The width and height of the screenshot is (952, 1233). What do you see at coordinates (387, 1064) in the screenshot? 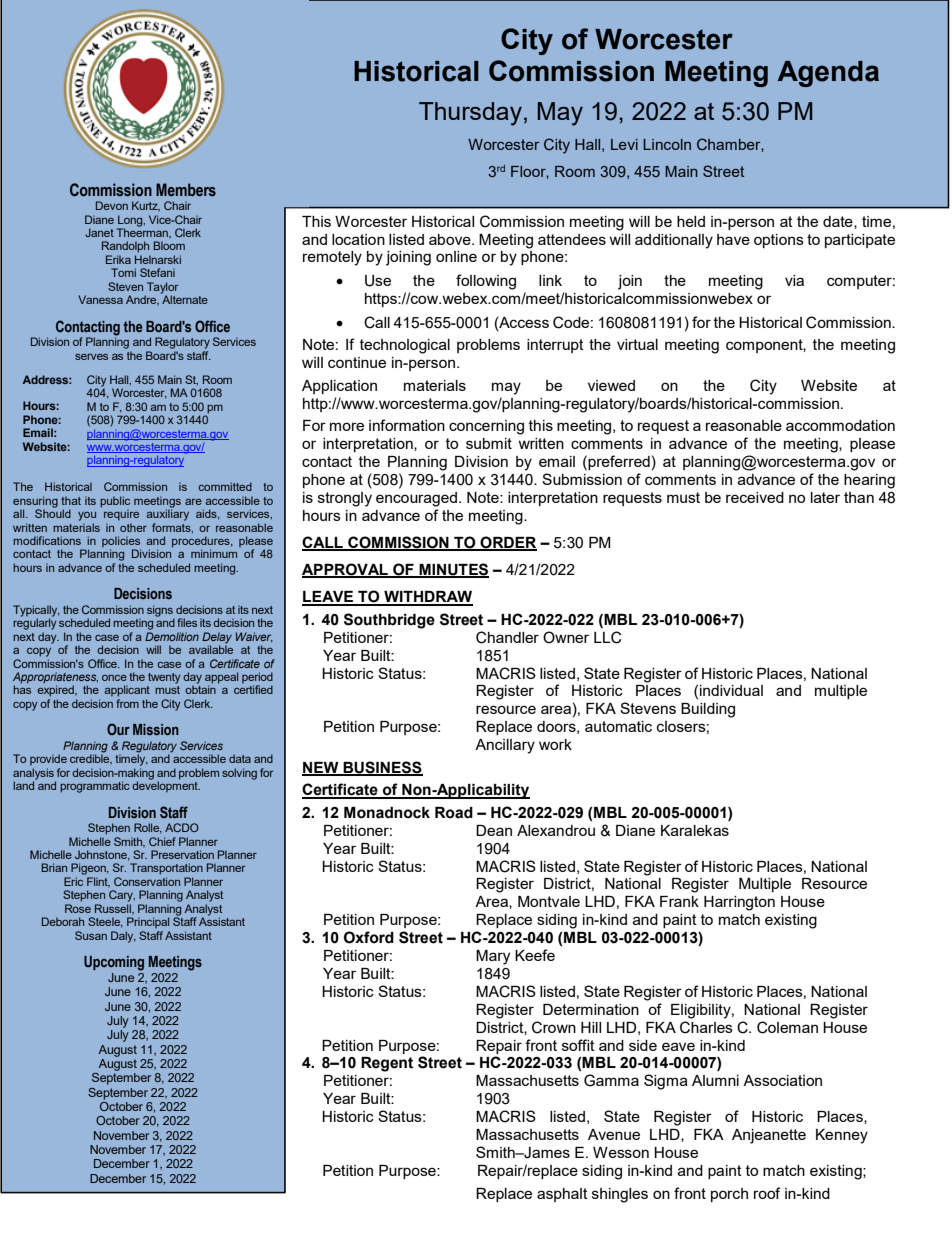
I see `Regent` at bounding box center [387, 1064].
